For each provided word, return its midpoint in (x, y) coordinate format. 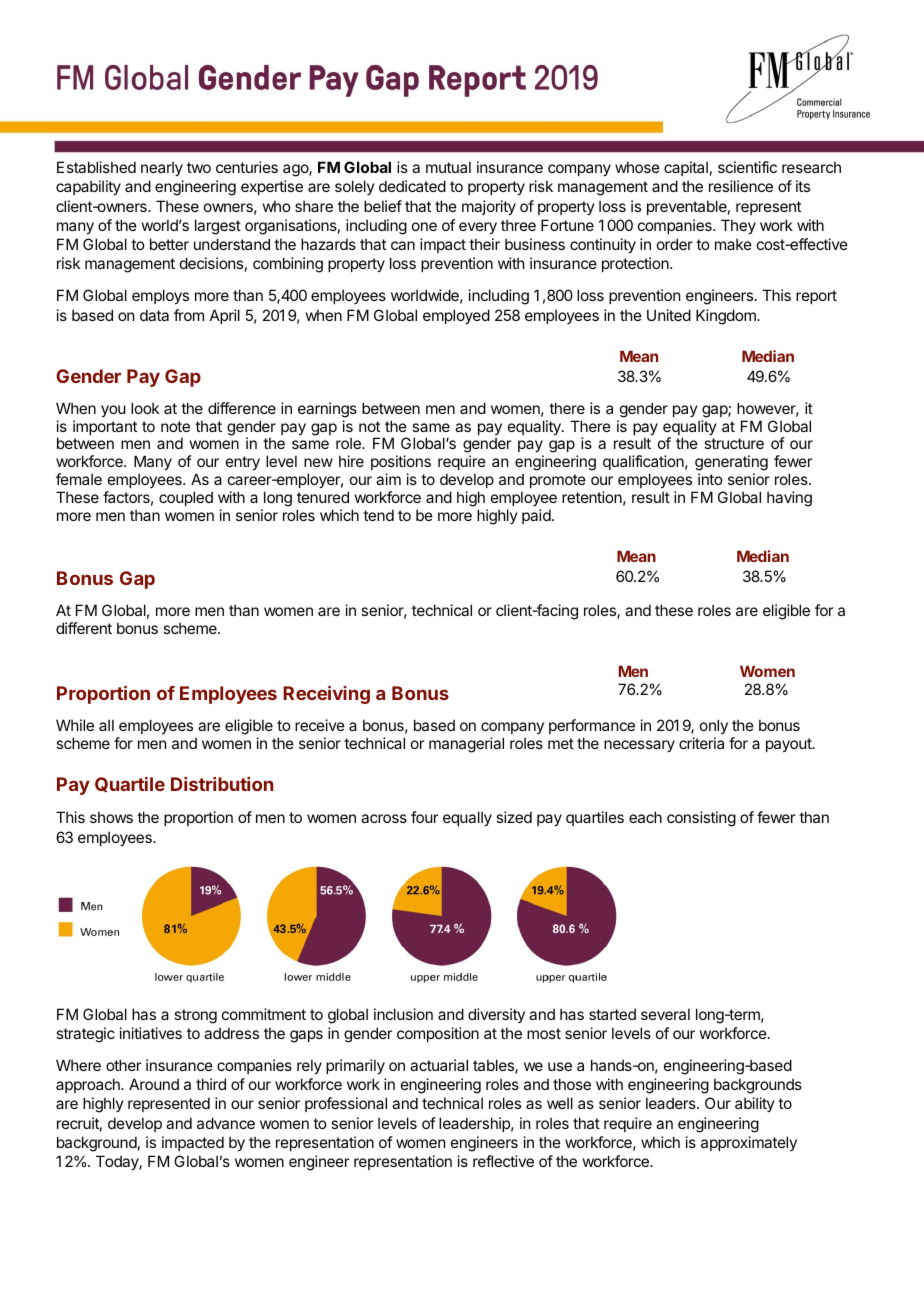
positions (401, 462)
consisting (701, 819)
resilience (741, 186)
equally (467, 818)
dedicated (412, 186)
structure (734, 443)
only (714, 726)
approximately (749, 1143)
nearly (162, 168)
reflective (503, 1161)
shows (111, 817)
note (175, 426)
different (84, 628)
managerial (466, 745)
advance (226, 1123)
